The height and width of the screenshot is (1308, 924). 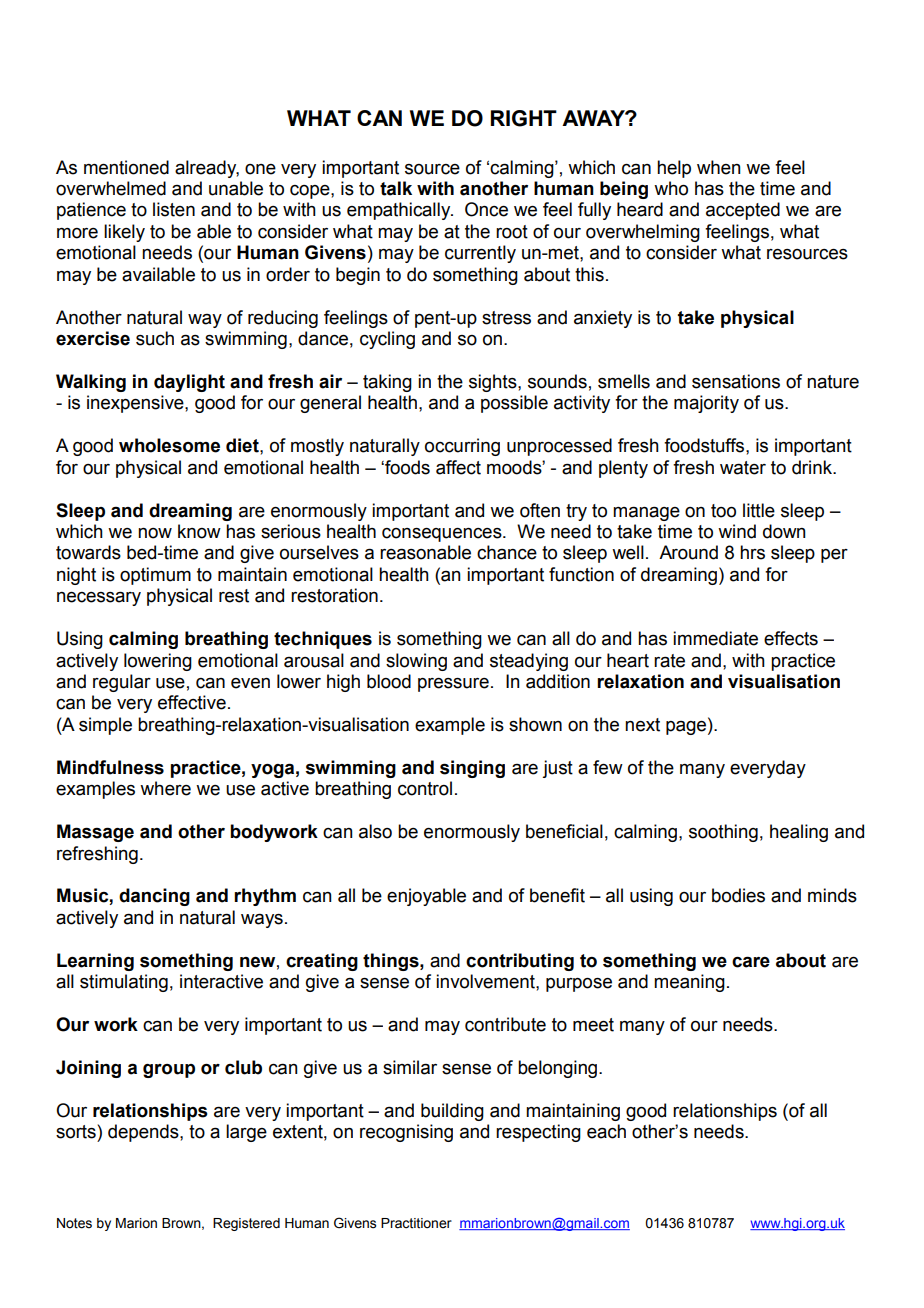 I want to click on regular, so click(x=122, y=683).
